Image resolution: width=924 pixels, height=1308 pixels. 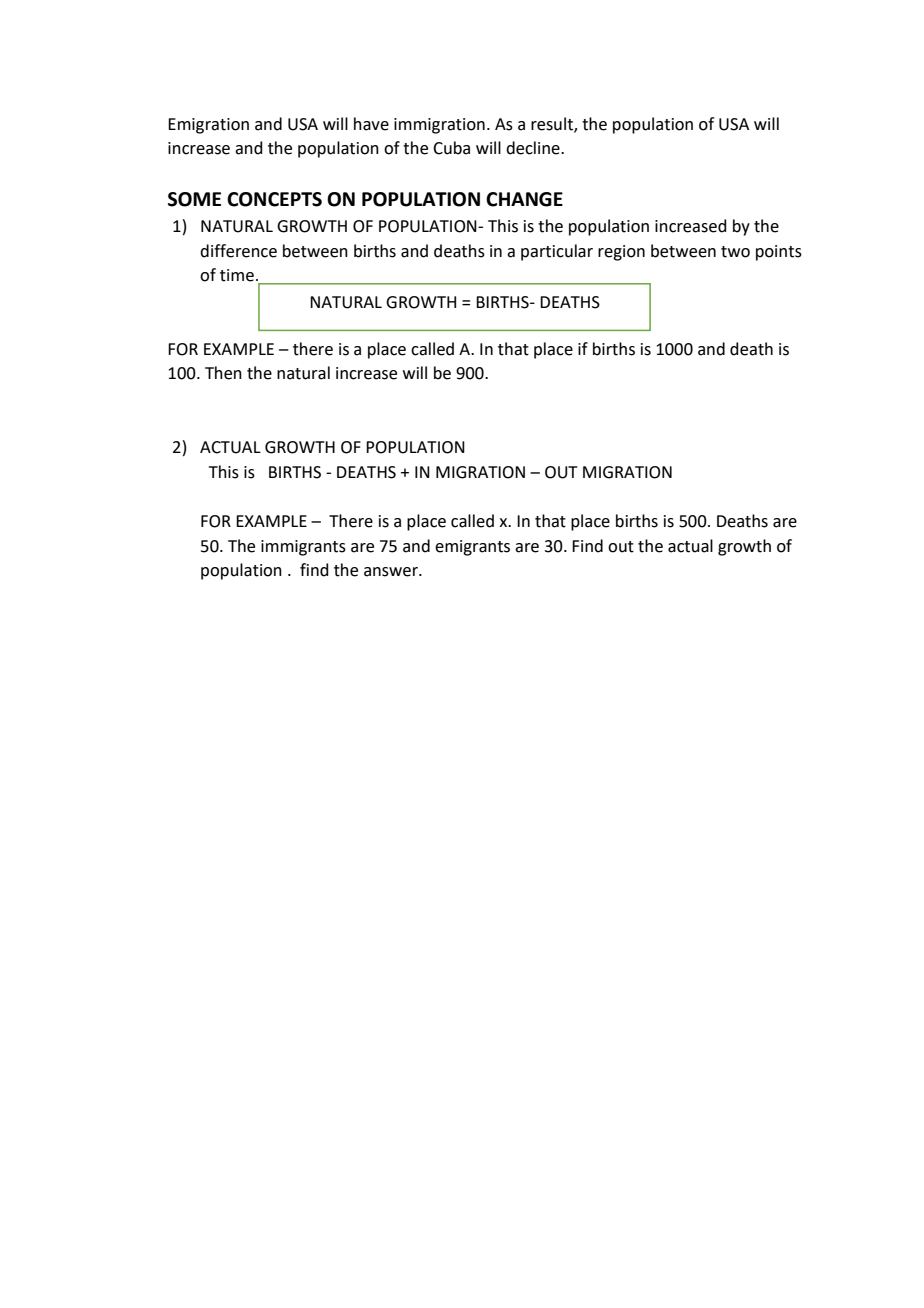 I want to click on answer, so click(x=392, y=572).
